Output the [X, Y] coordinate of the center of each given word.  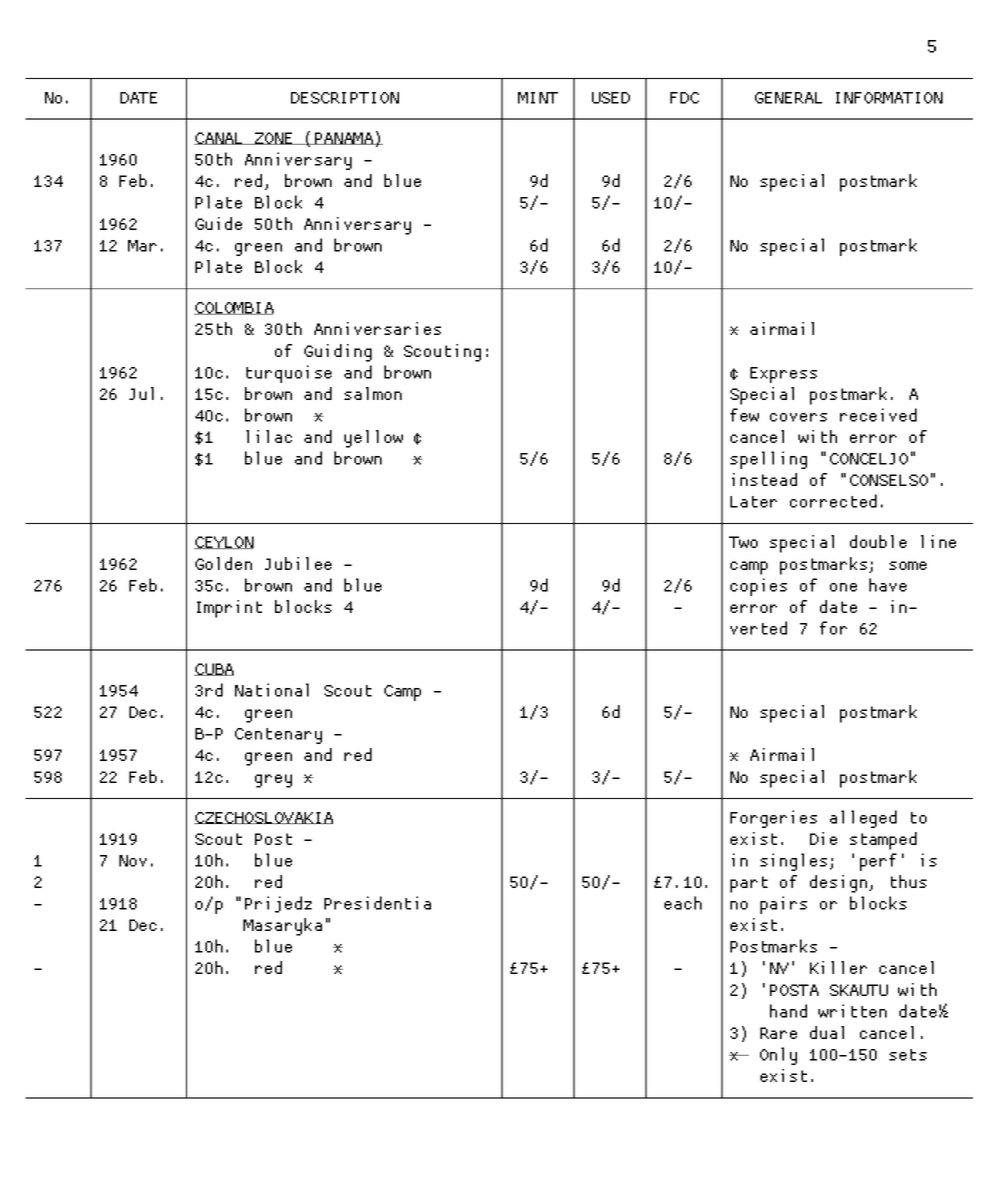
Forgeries [773, 819]
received [878, 415]
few [744, 415]
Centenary [278, 736]
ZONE [274, 138]
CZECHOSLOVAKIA [263, 818]
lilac [269, 436]
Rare [778, 1033]
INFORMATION [889, 98]
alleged [863, 819]
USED [611, 98]
